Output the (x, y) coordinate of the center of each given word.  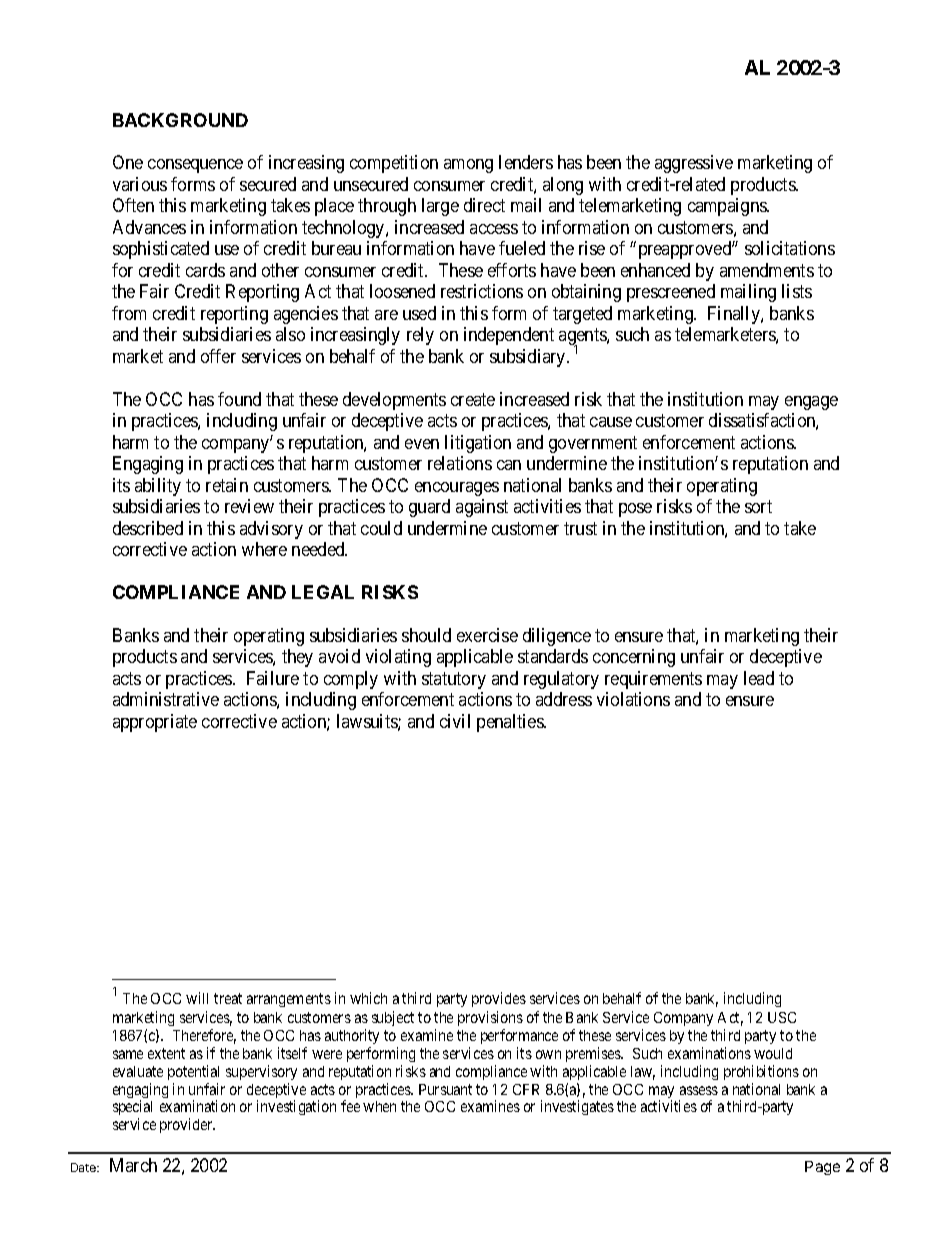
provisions (490, 1018)
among (468, 166)
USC (782, 1017)
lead (759, 678)
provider (187, 1125)
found (239, 399)
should (426, 635)
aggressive (694, 164)
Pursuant (445, 1089)
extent (166, 1053)
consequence (195, 166)
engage (811, 403)
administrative (166, 699)
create (473, 399)
